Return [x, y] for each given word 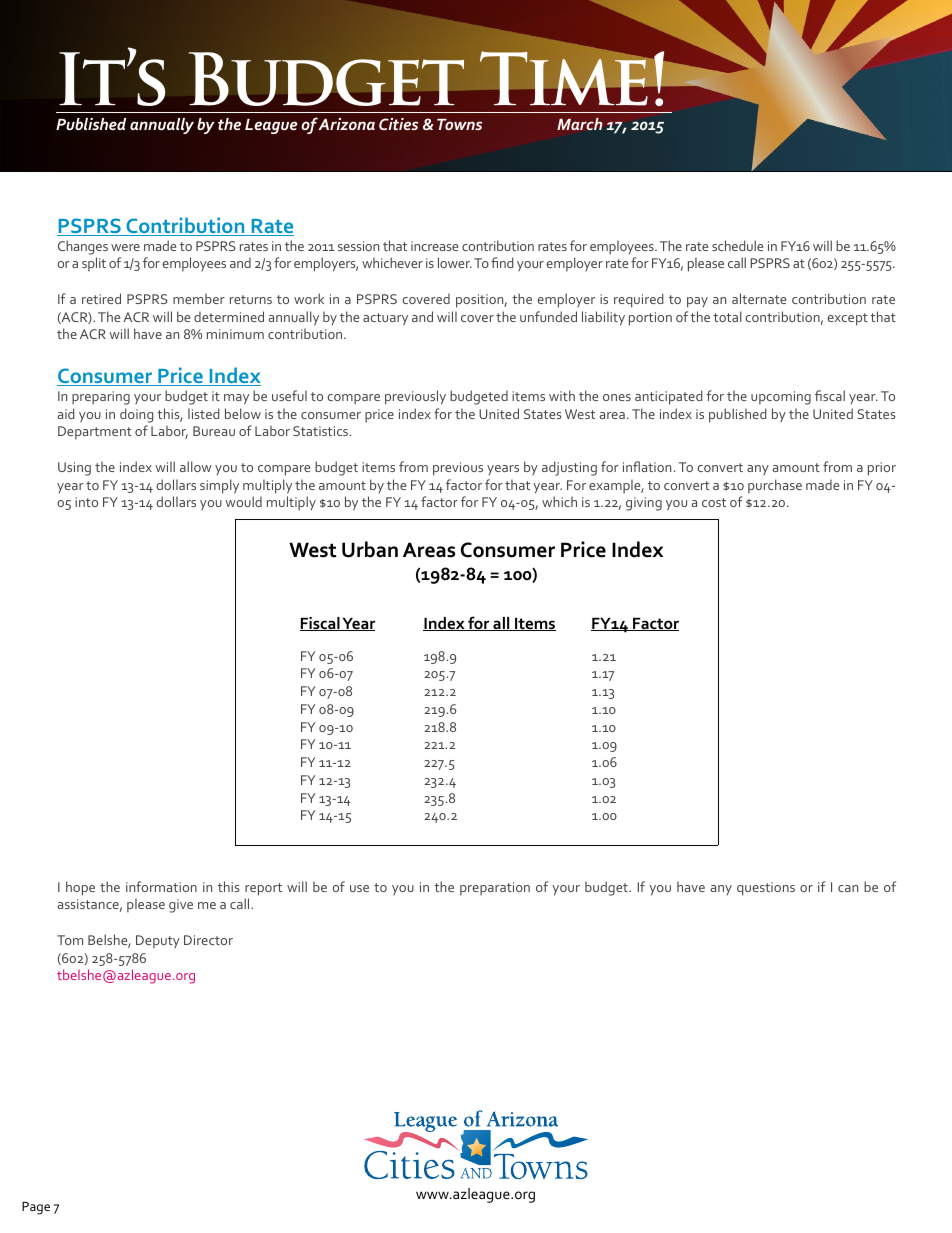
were [125, 247]
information [161, 886]
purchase [775, 486]
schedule [737, 245]
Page [36, 1208]
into [86, 502]
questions [766, 889]
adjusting [569, 468]
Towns [459, 124]
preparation [495, 888]
